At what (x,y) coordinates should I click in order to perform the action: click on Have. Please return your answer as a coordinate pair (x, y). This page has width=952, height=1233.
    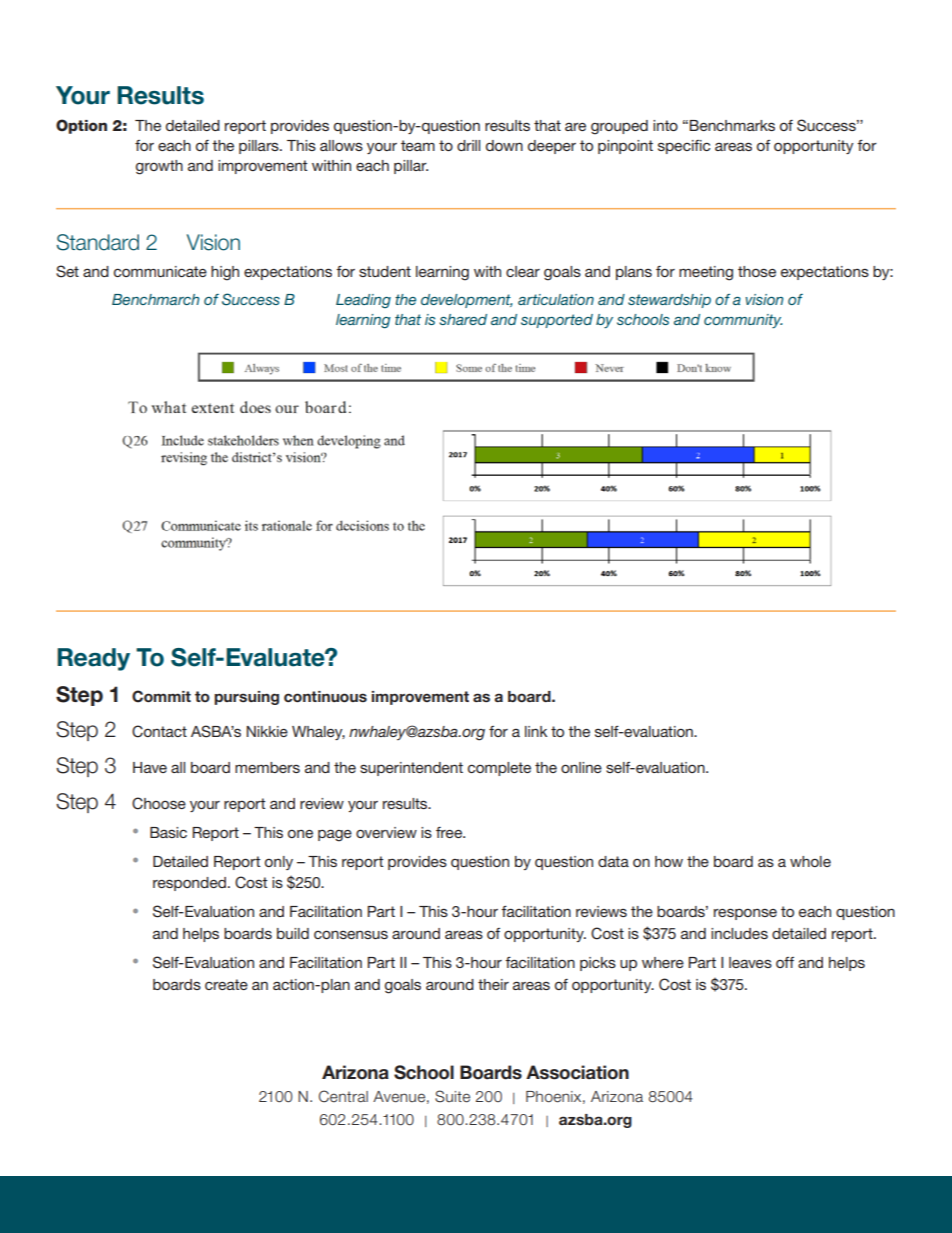
    Looking at the image, I should click on (150, 767).
